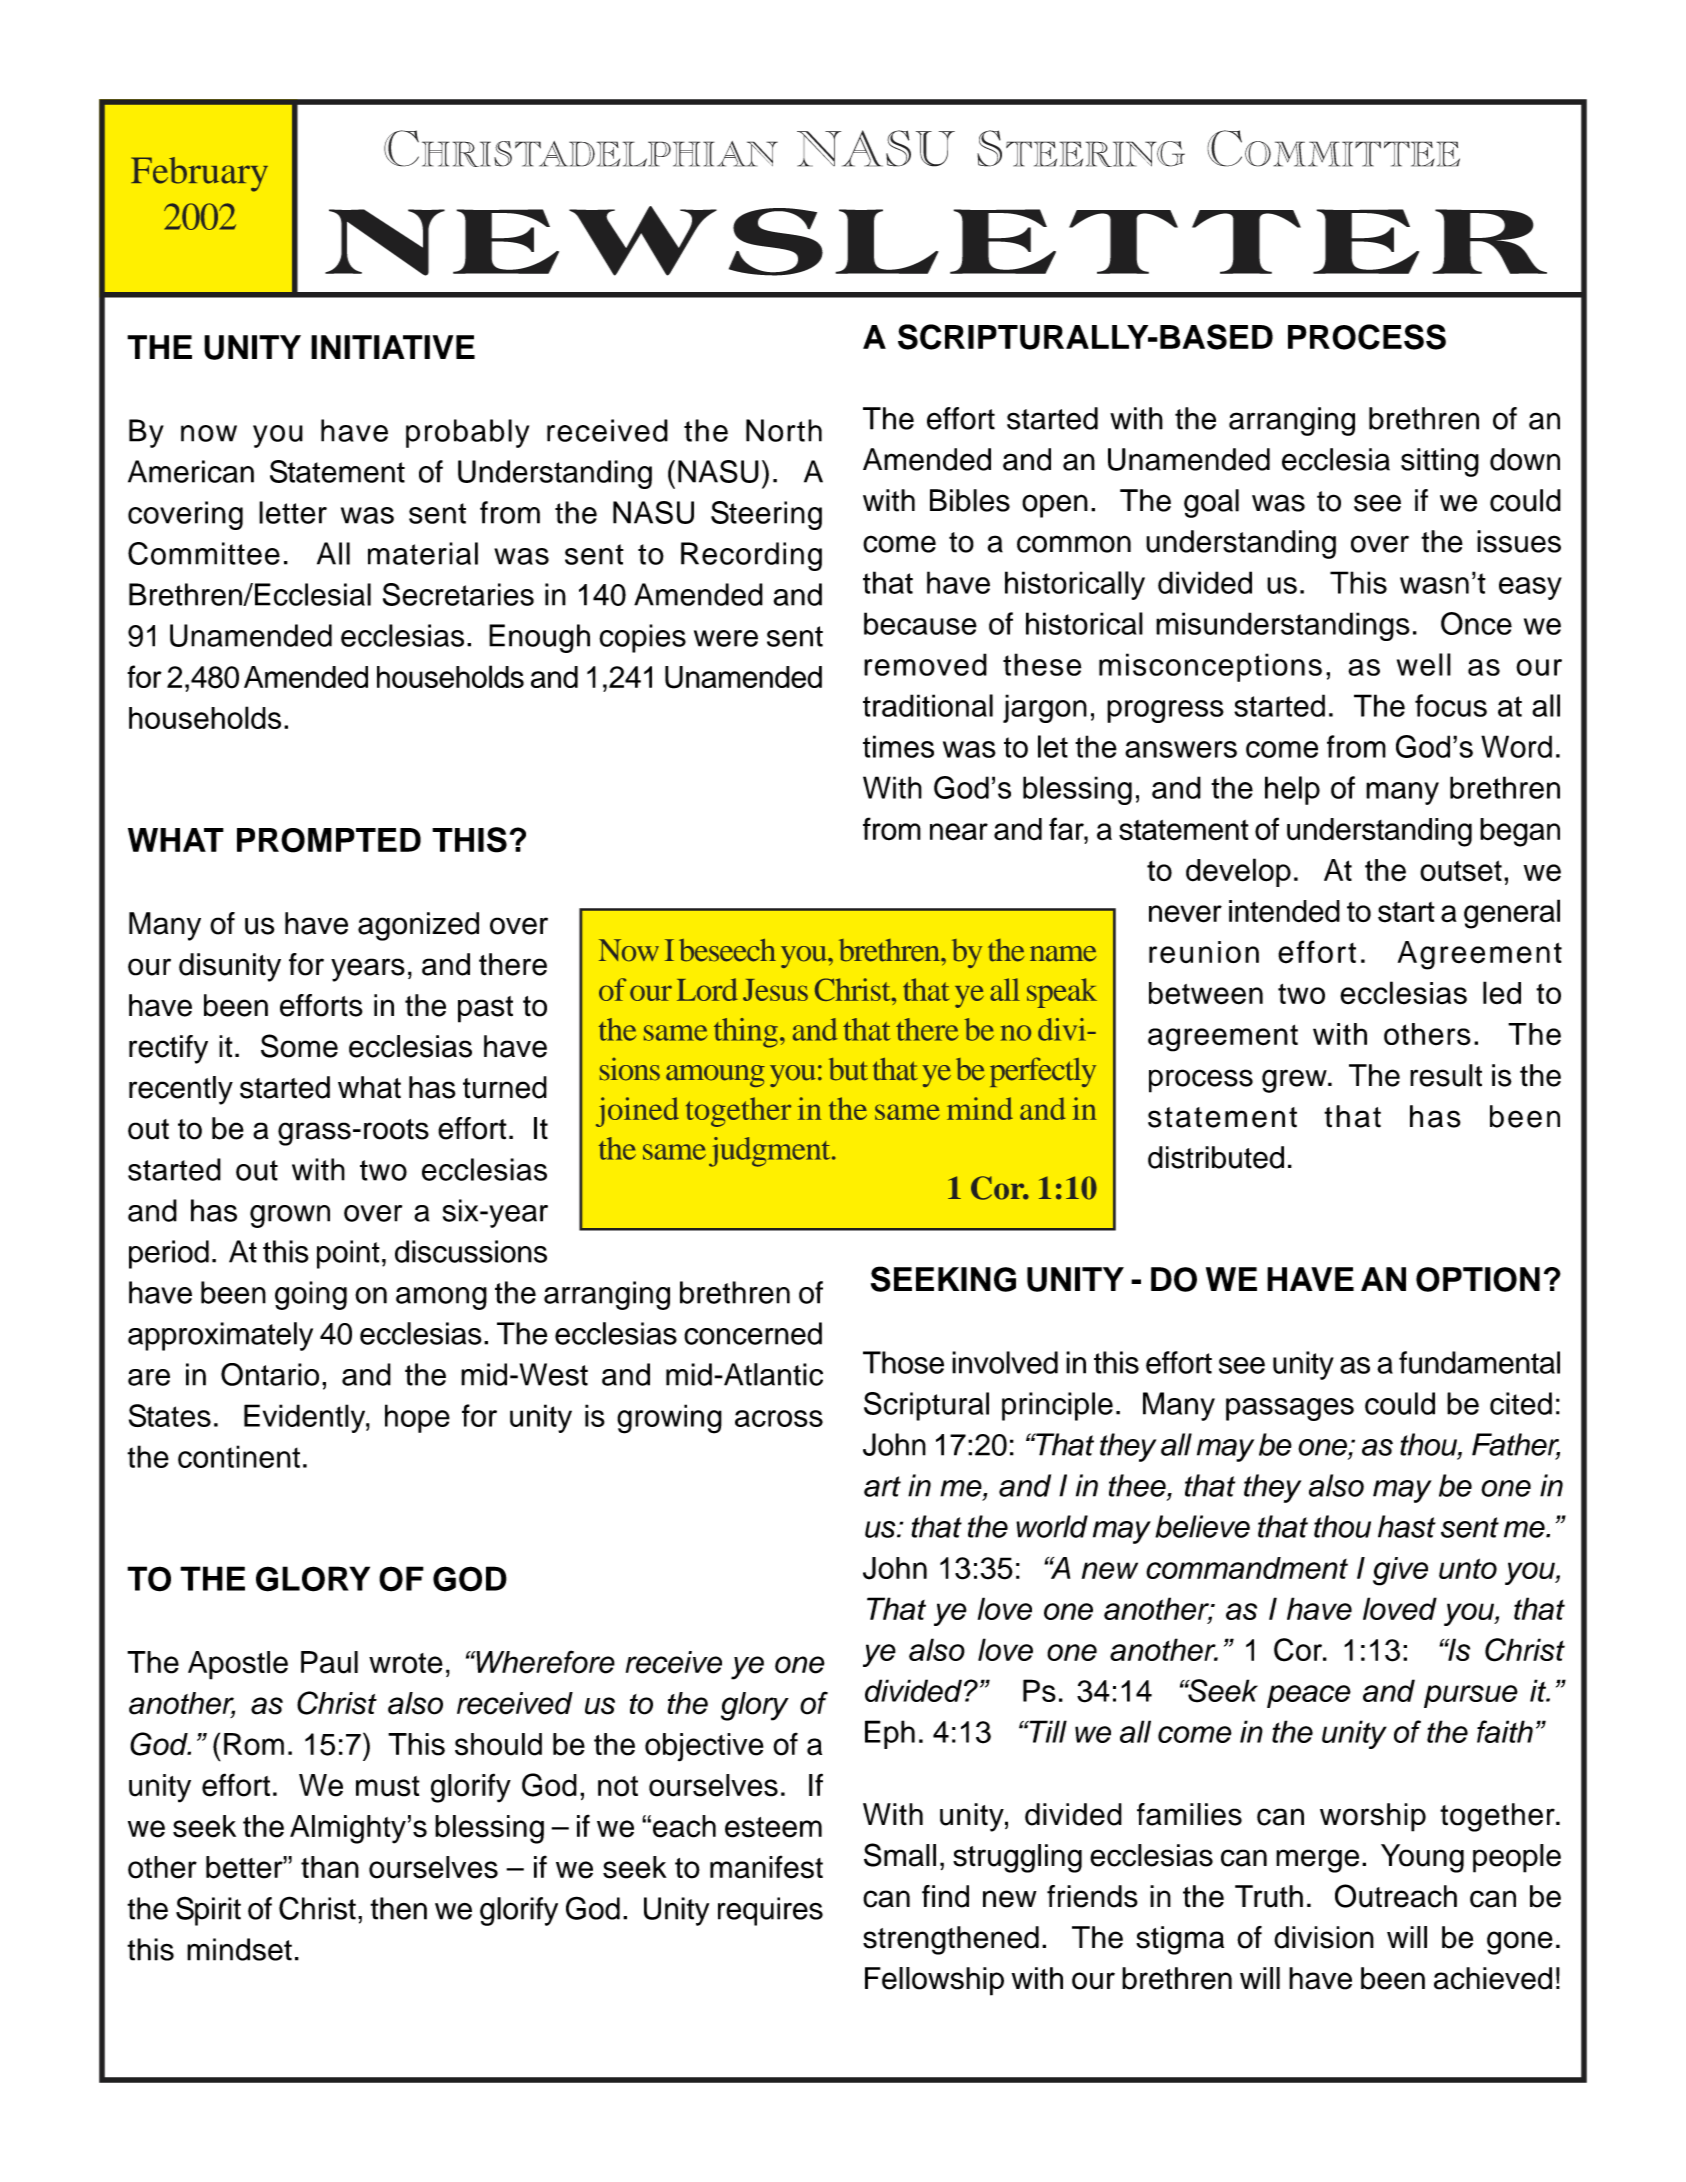  What do you see at coordinates (1295, 1081) in the screenshot?
I see `grew` at bounding box center [1295, 1081].
